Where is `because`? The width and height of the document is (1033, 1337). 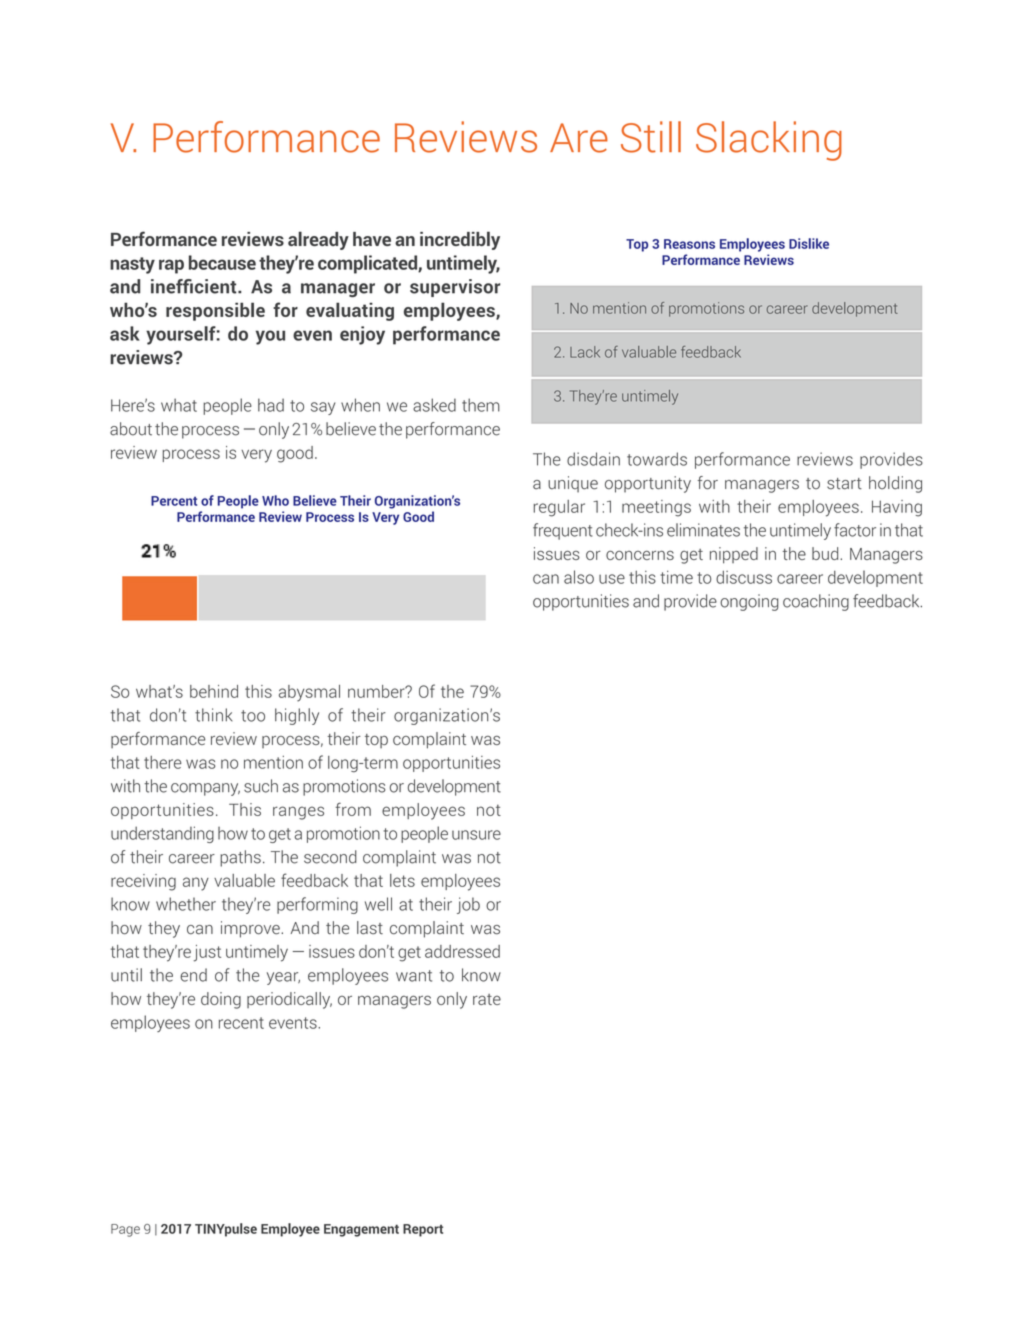
because is located at coordinates (222, 262).
